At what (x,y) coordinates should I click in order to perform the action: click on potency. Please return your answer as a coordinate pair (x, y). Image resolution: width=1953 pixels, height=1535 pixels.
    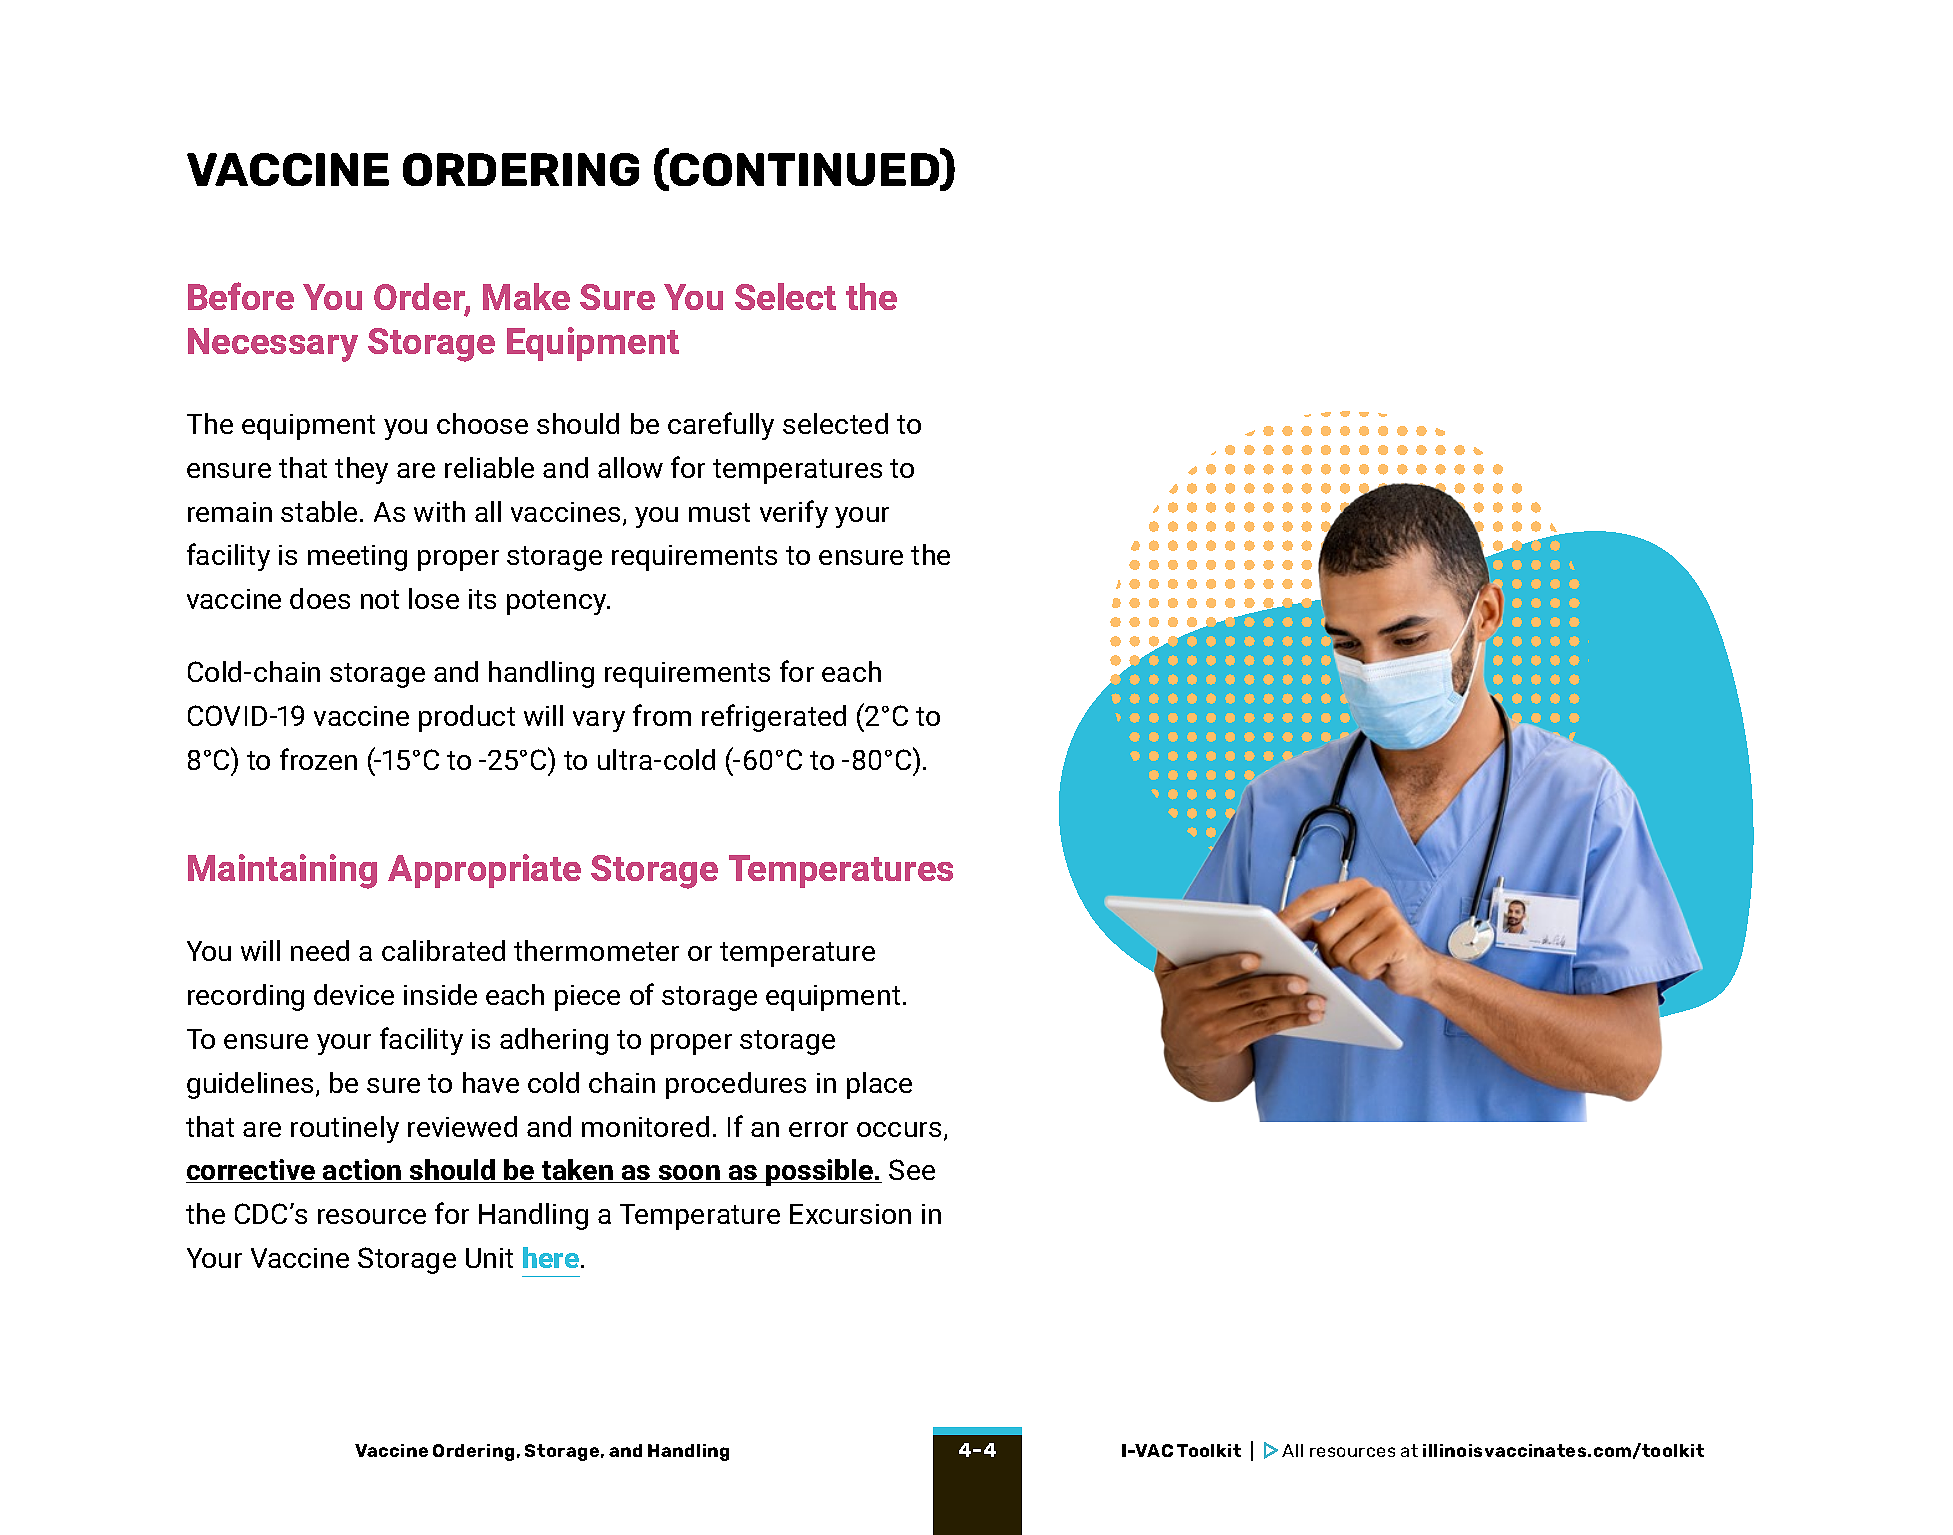
    Looking at the image, I should click on (558, 602).
